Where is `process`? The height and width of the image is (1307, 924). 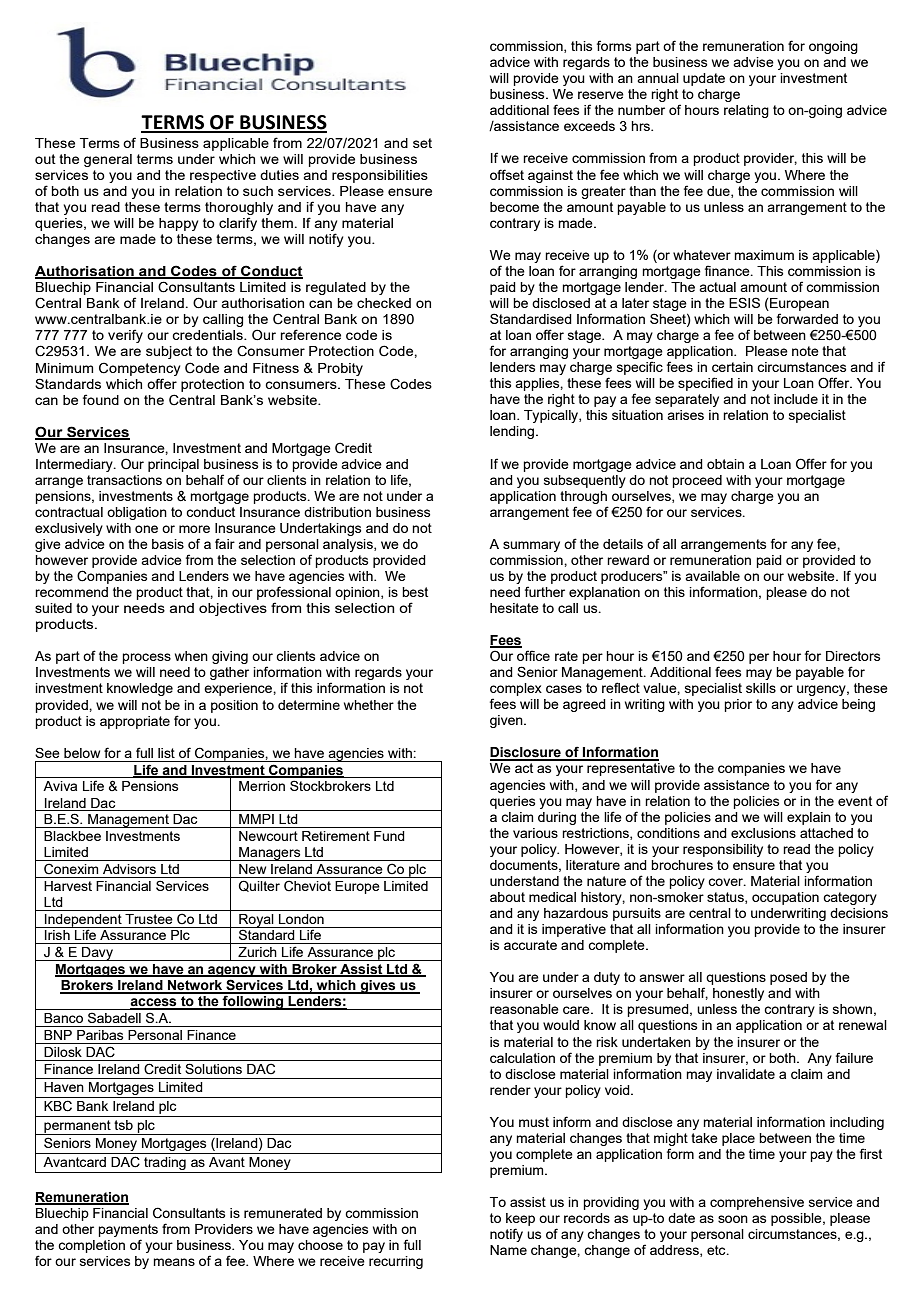
process is located at coordinates (146, 658).
